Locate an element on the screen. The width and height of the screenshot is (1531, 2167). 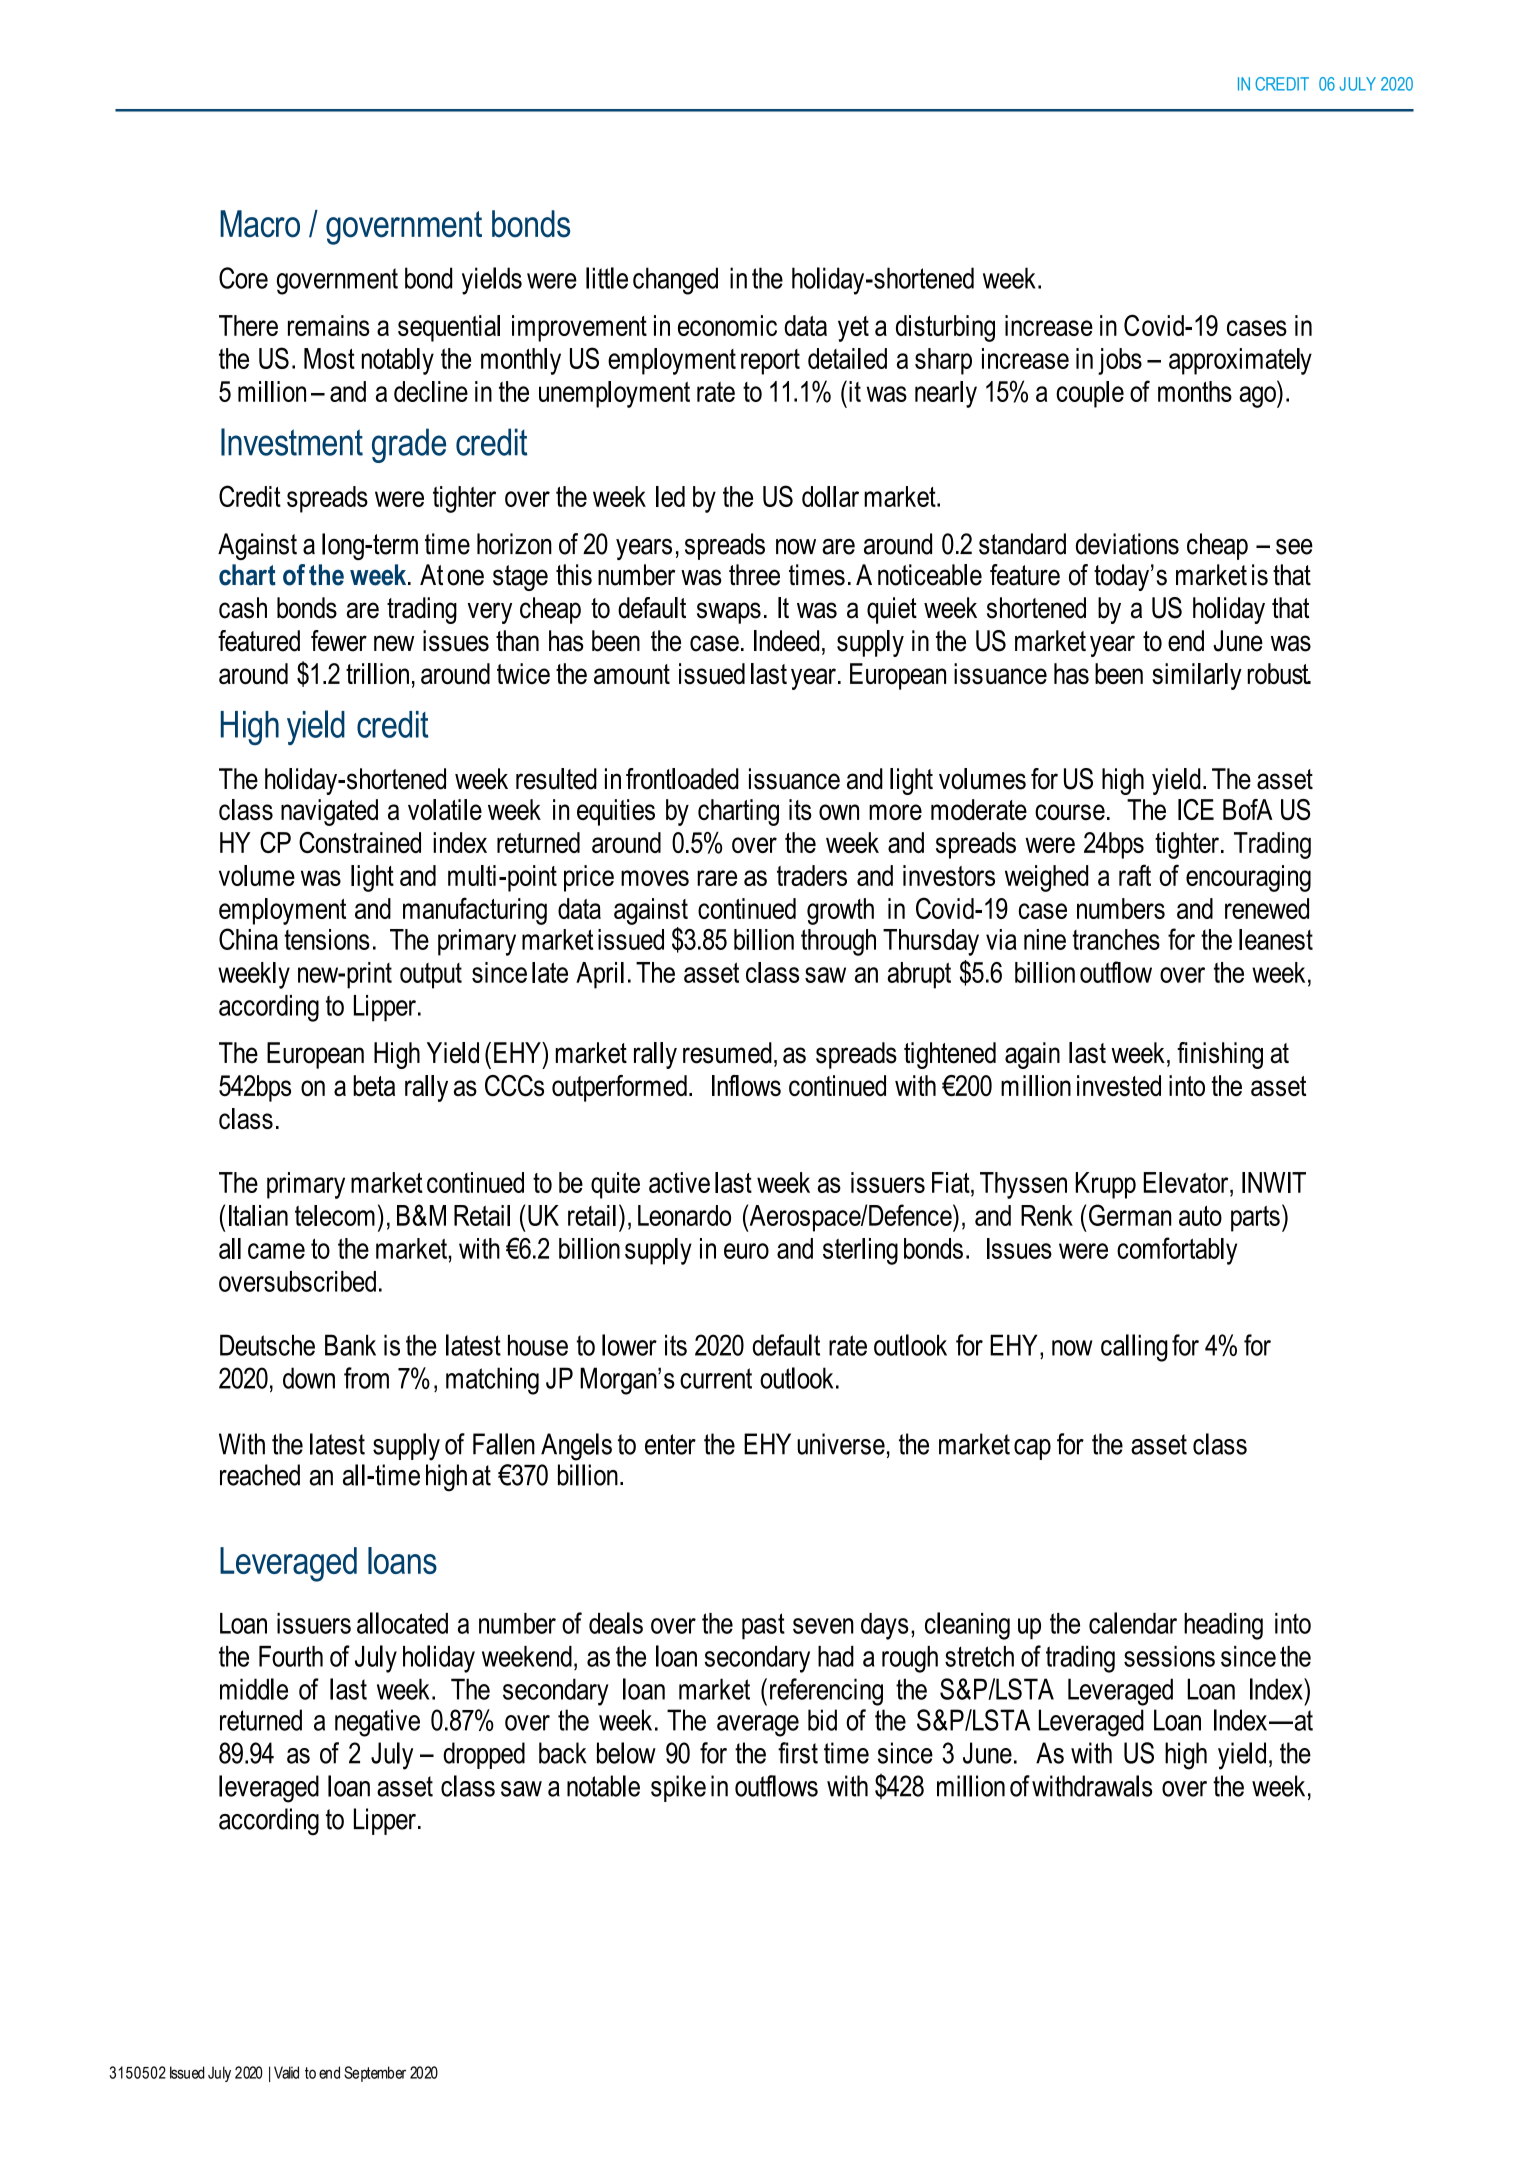
Inflows is located at coordinates (746, 1085).
